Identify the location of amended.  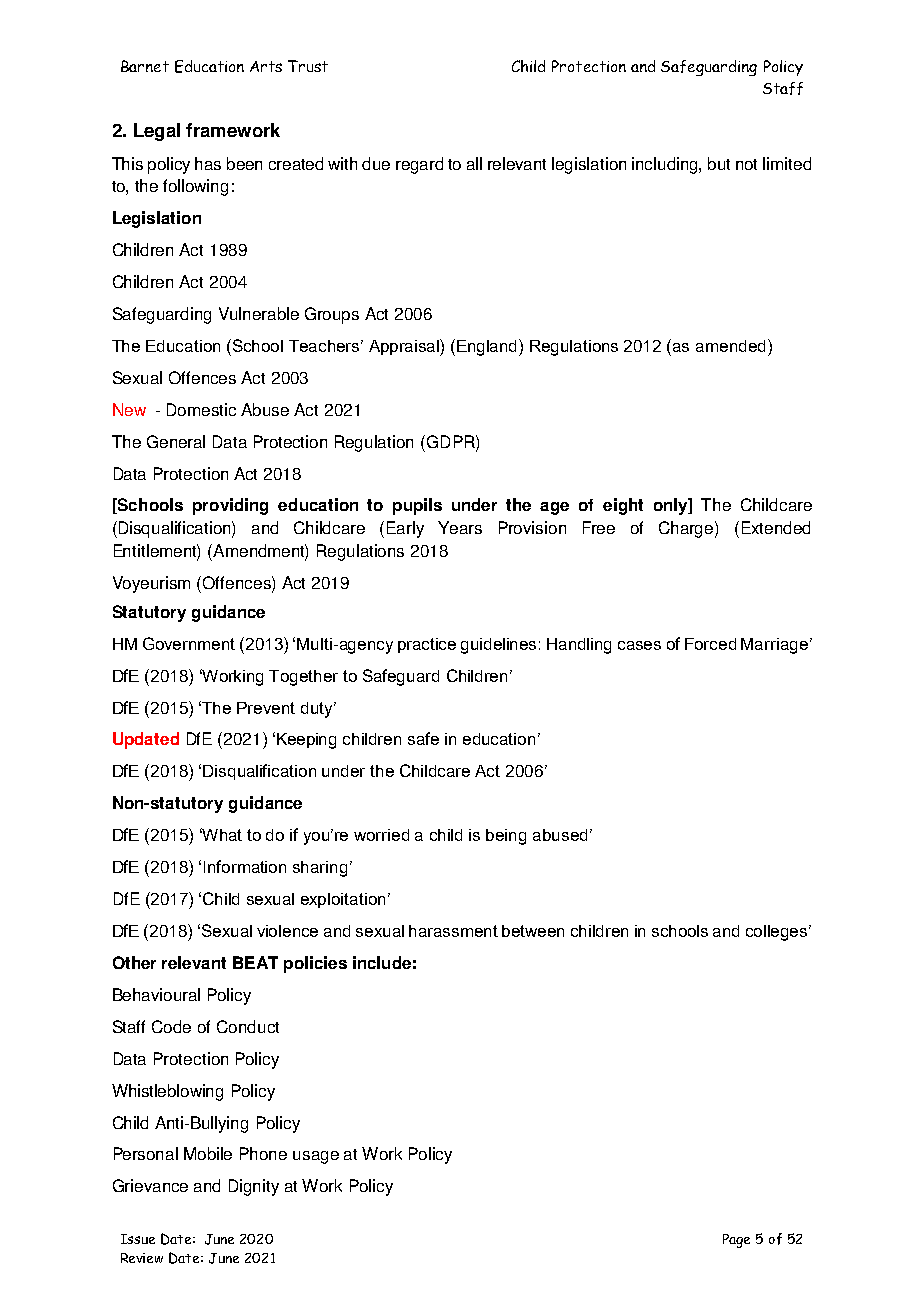
(730, 346).
